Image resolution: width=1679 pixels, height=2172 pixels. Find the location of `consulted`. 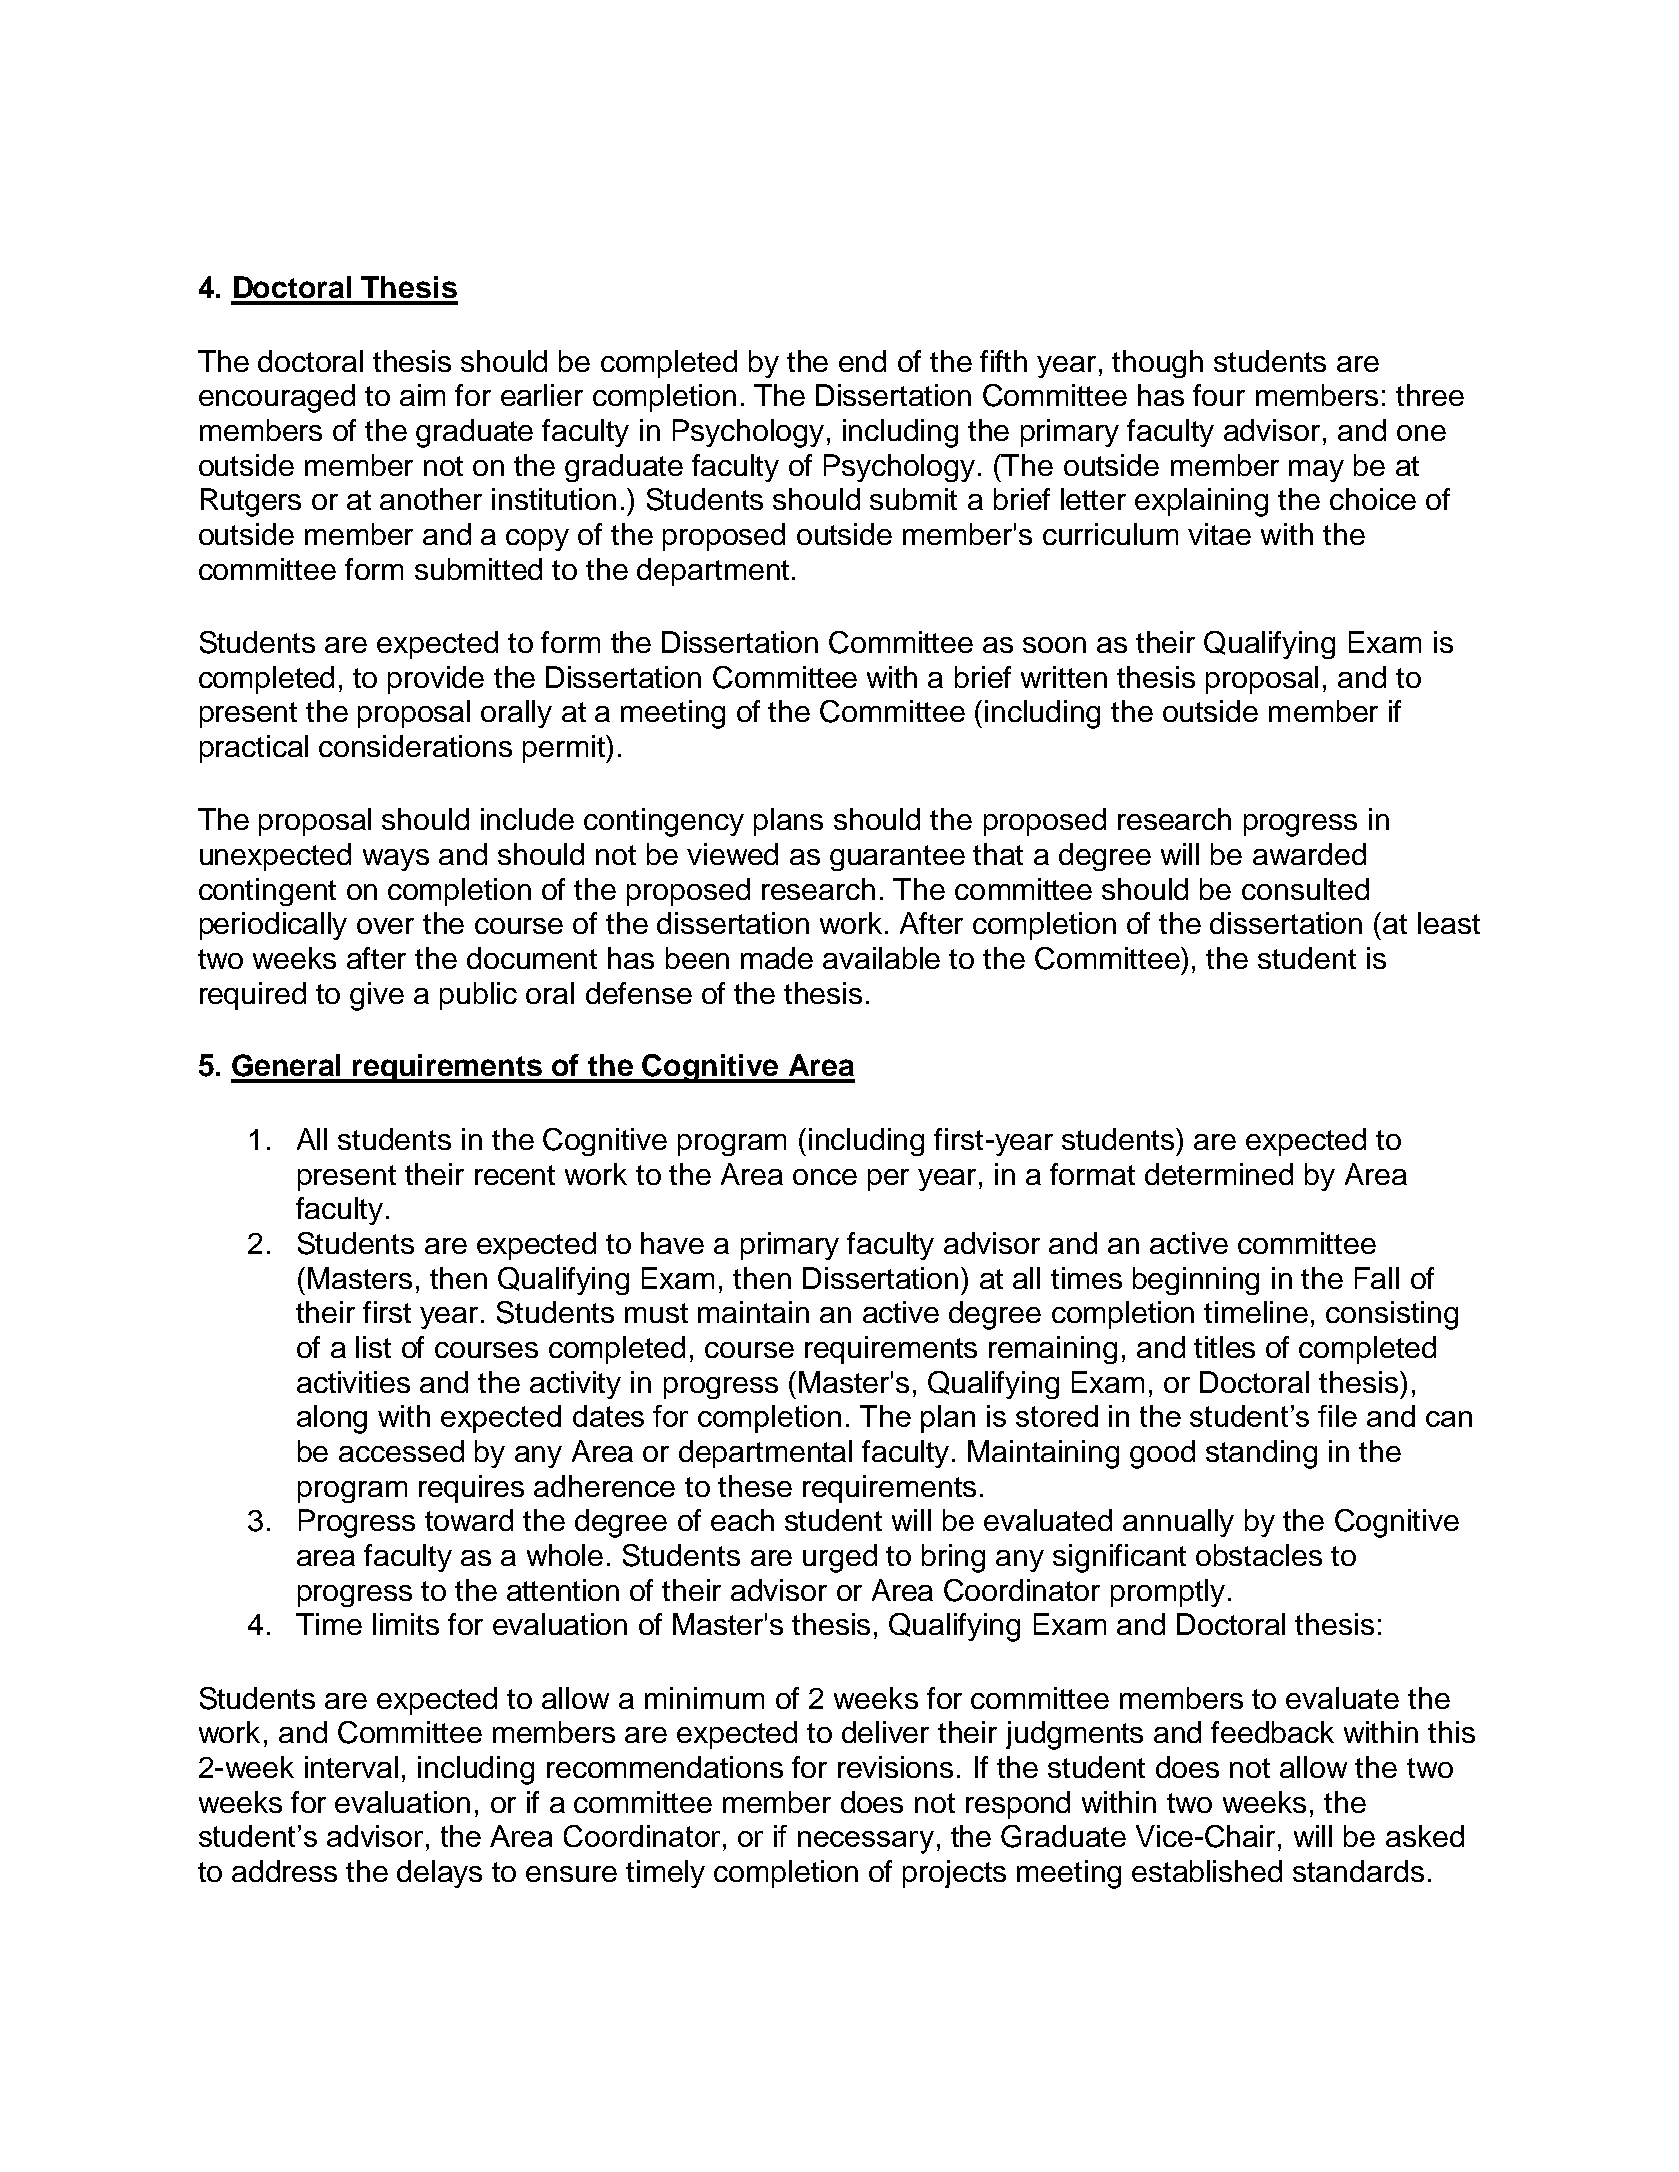

consulted is located at coordinates (1305, 889).
